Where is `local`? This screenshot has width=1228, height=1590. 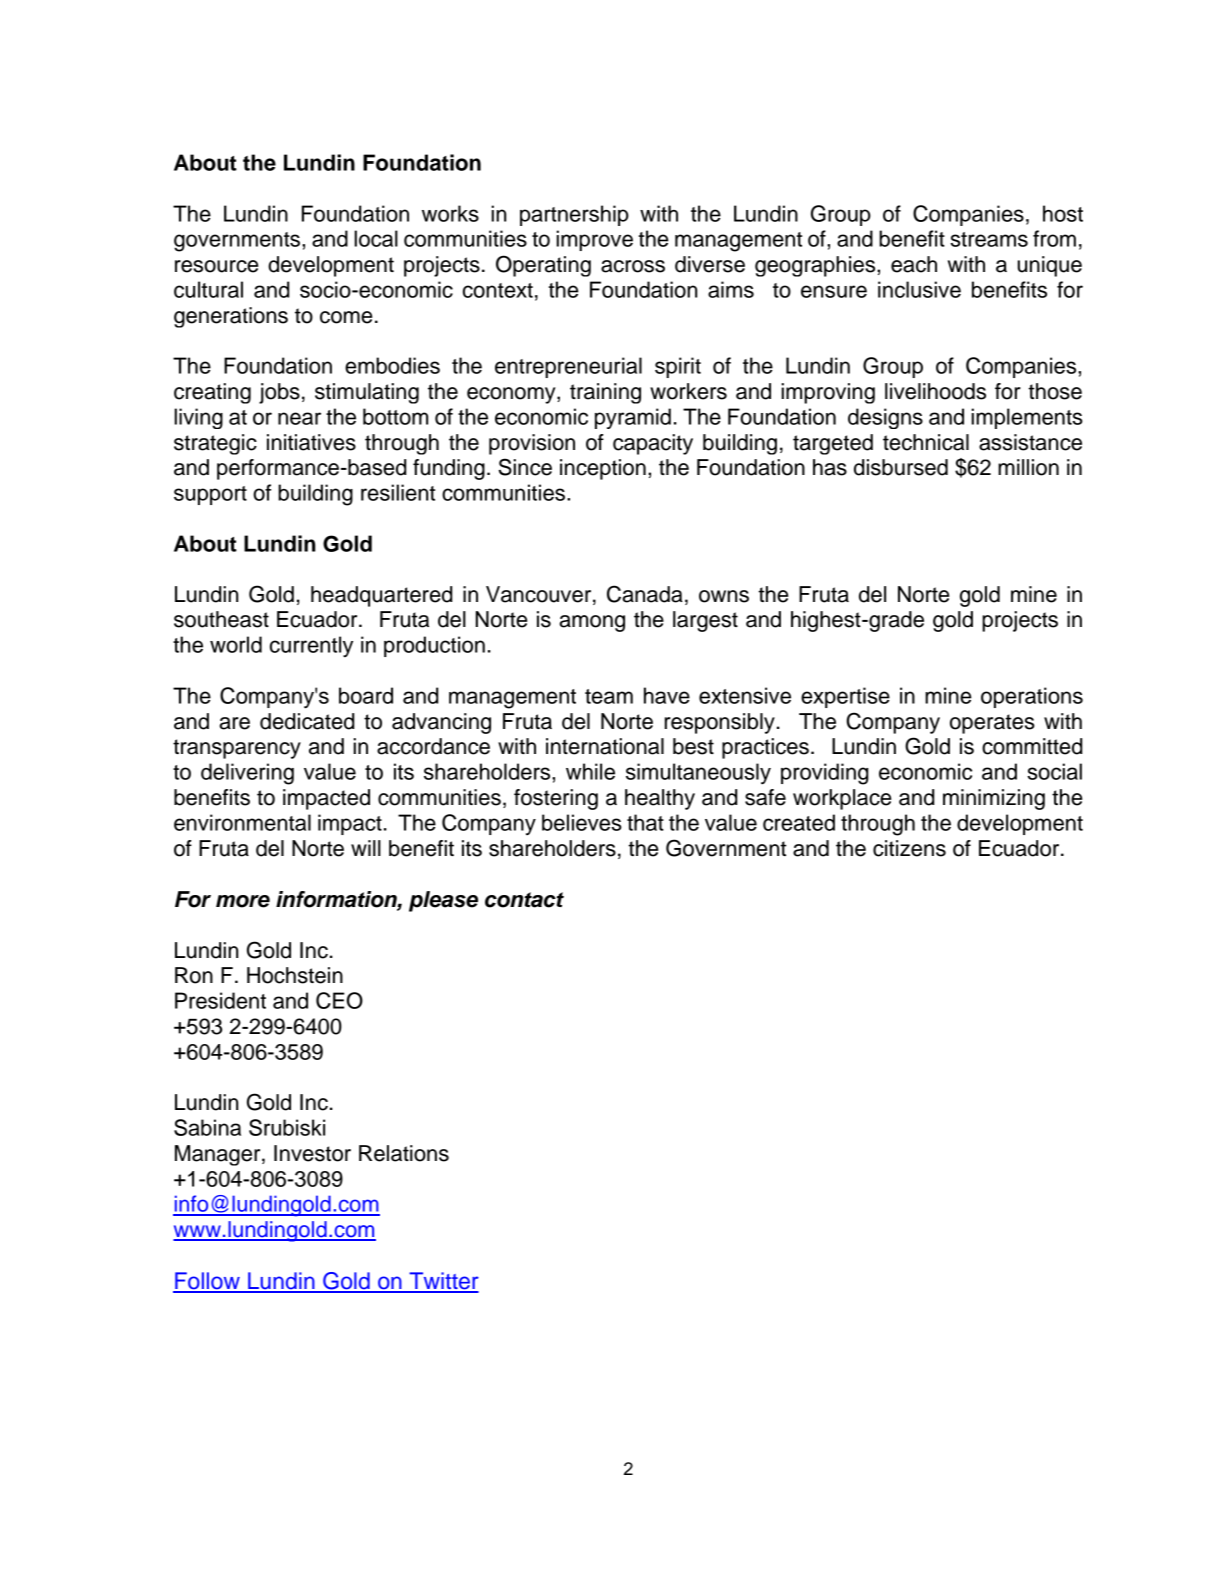 local is located at coordinates (376, 238).
